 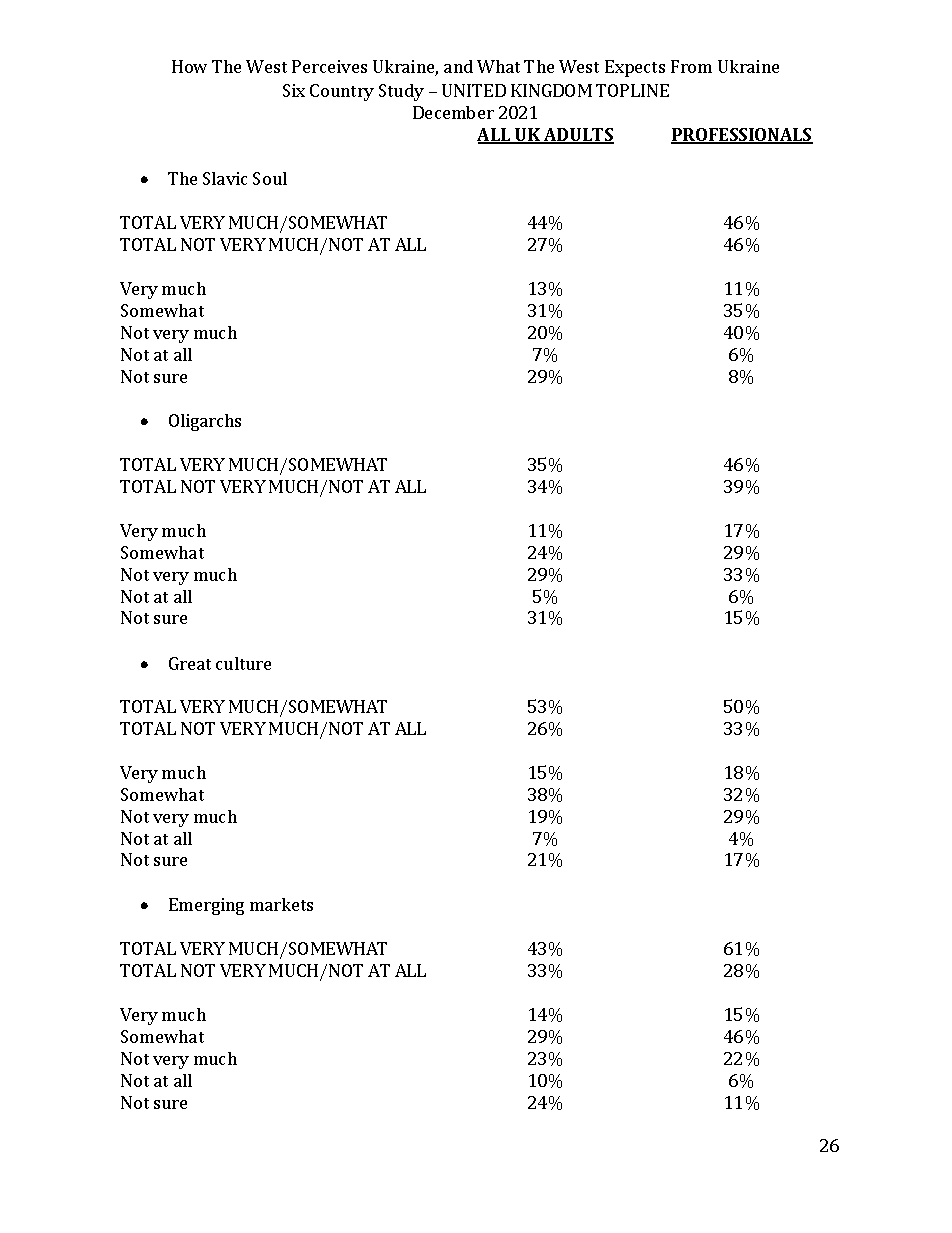 I want to click on UNITED, so click(x=474, y=90).
